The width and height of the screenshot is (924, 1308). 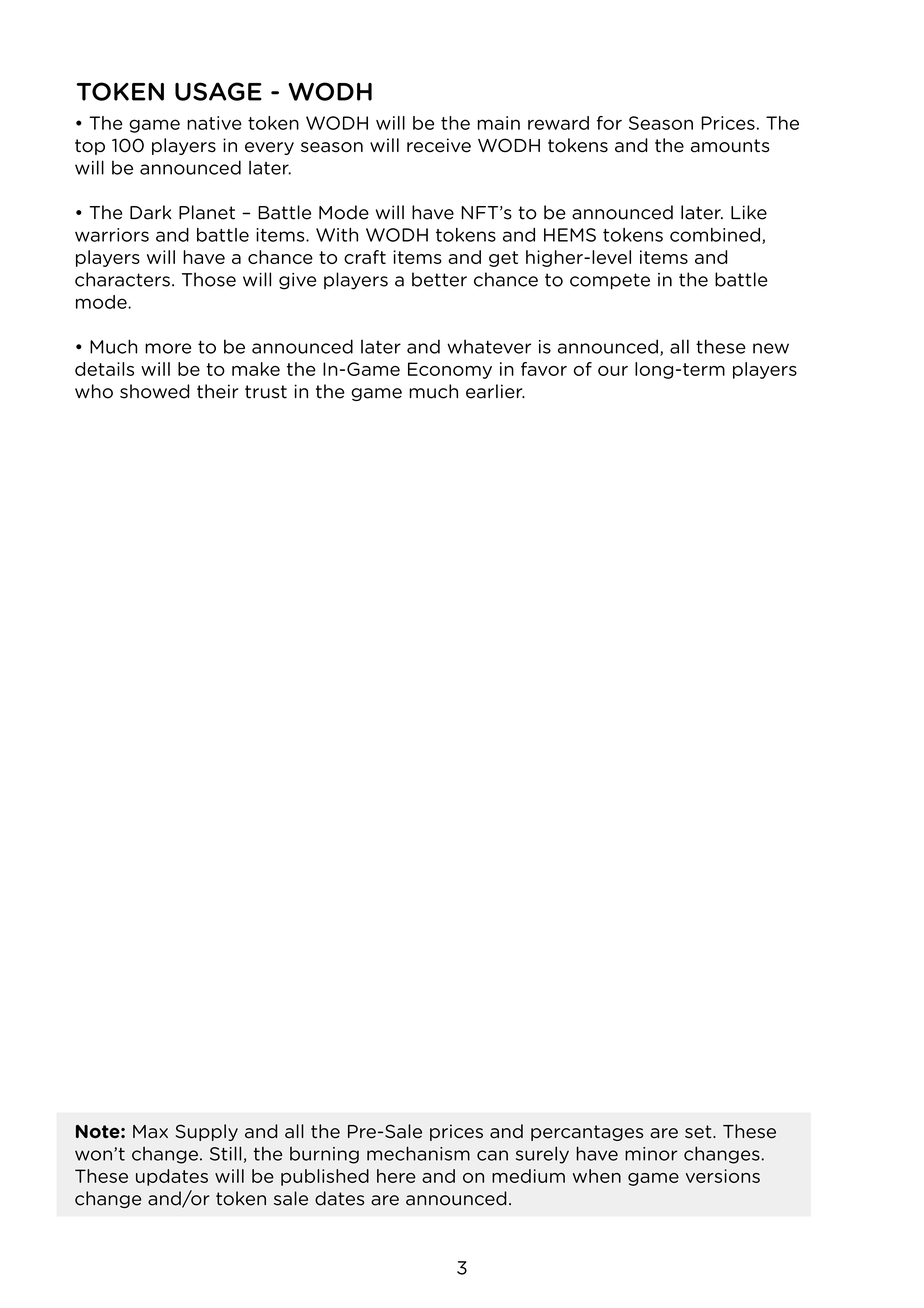 What do you see at coordinates (495, 391) in the screenshot?
I see `earlier` at bounding box center [495, 391].
